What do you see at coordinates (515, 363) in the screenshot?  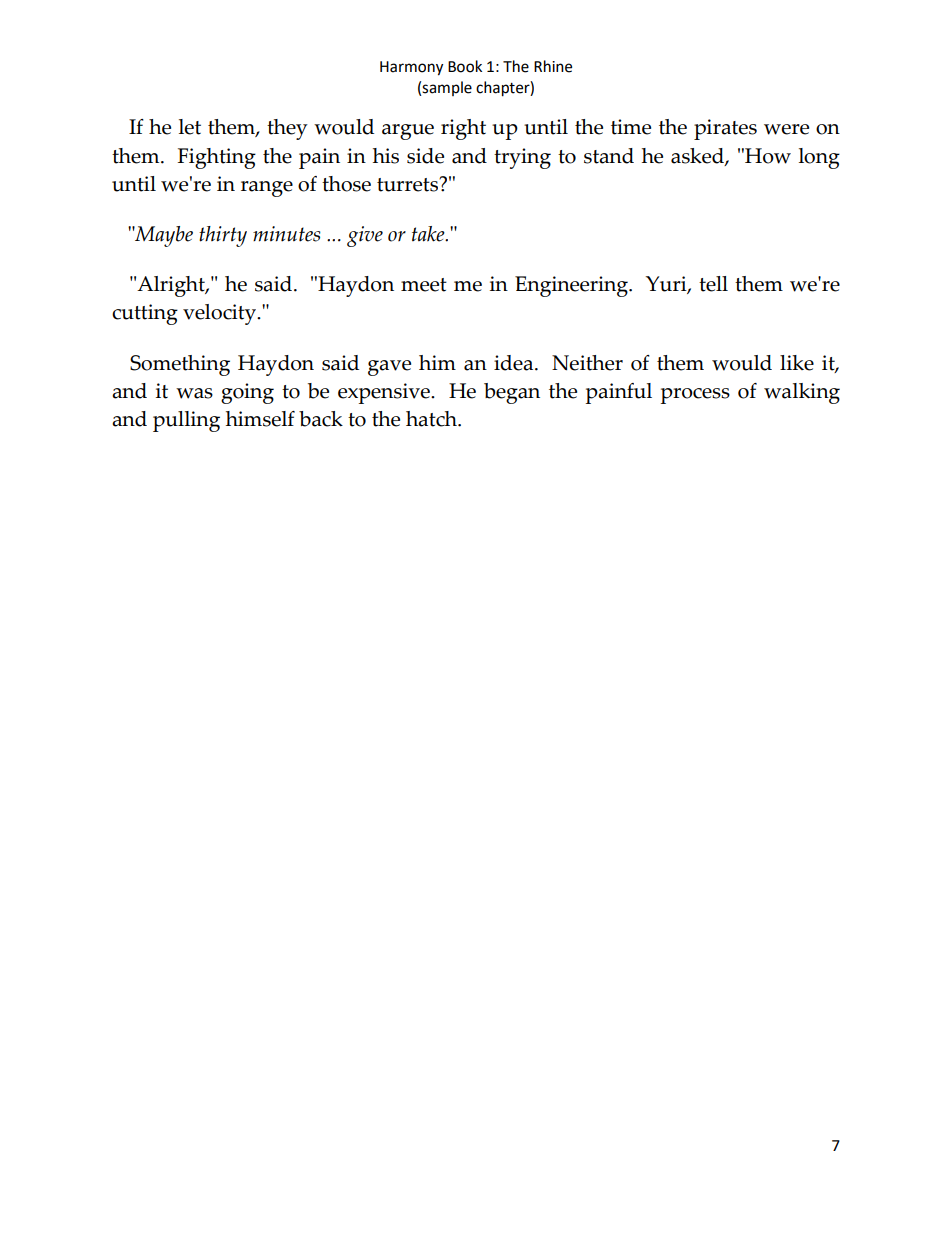 I see `idea` at bounding box center [515, 363].
